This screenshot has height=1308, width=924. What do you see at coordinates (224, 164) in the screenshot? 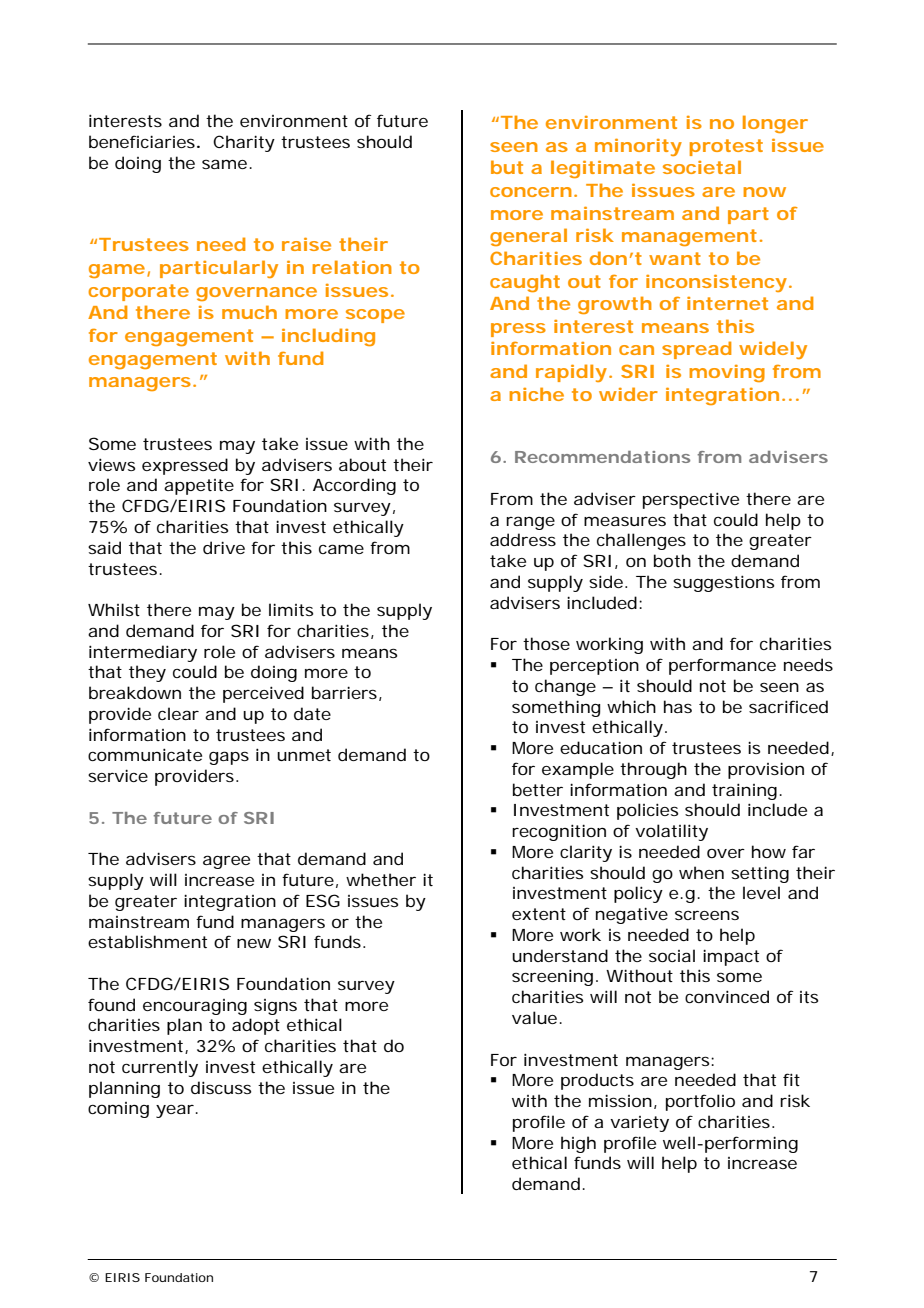
I see `same` at bounding box center [224, 164].
